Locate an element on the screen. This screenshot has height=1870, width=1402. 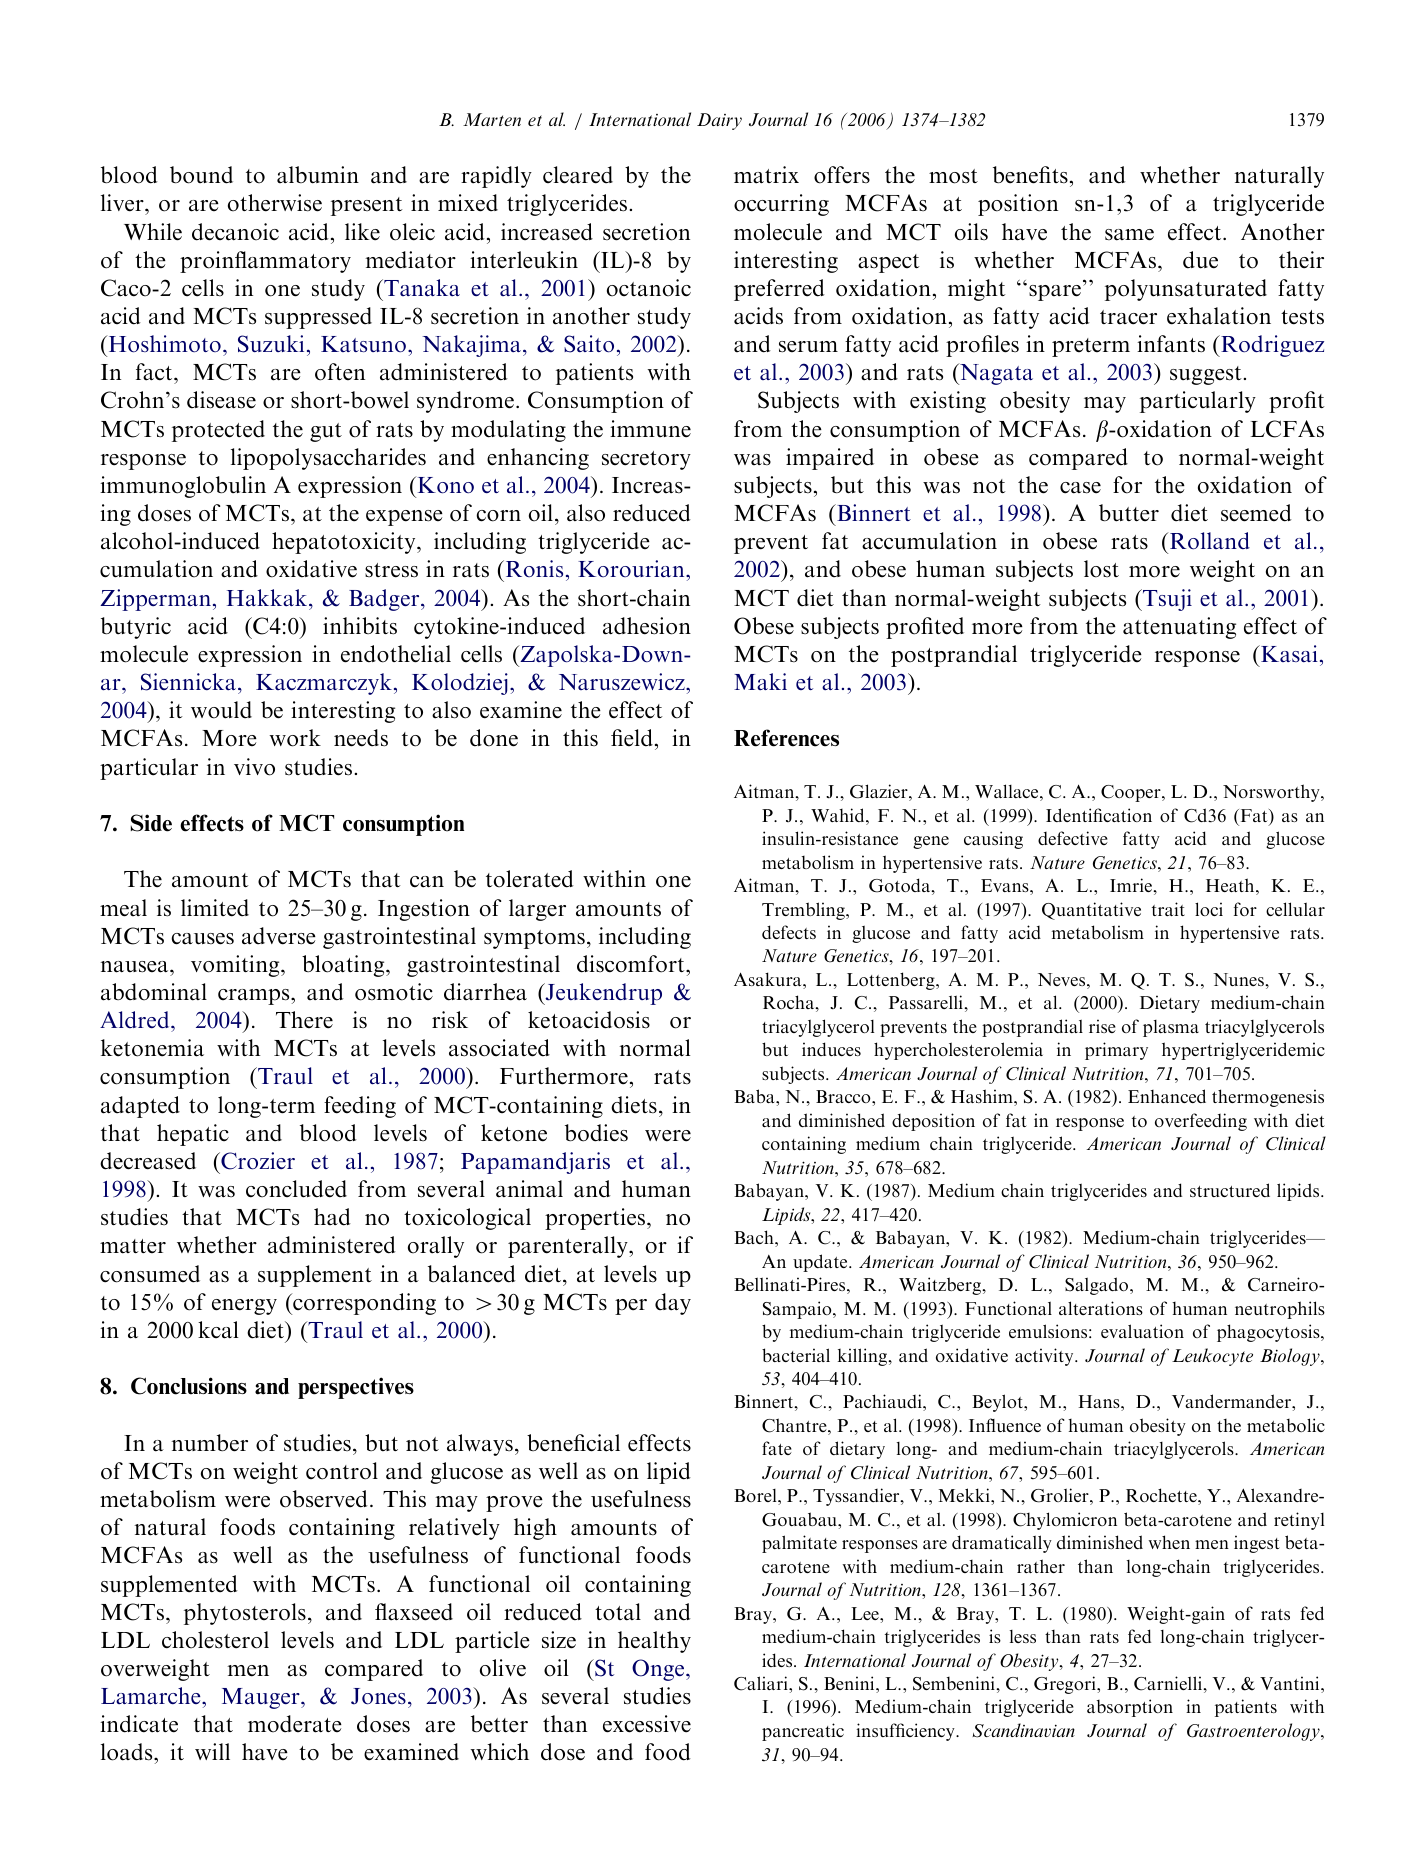
Conclusions is located at coordinates (189, 1386).
